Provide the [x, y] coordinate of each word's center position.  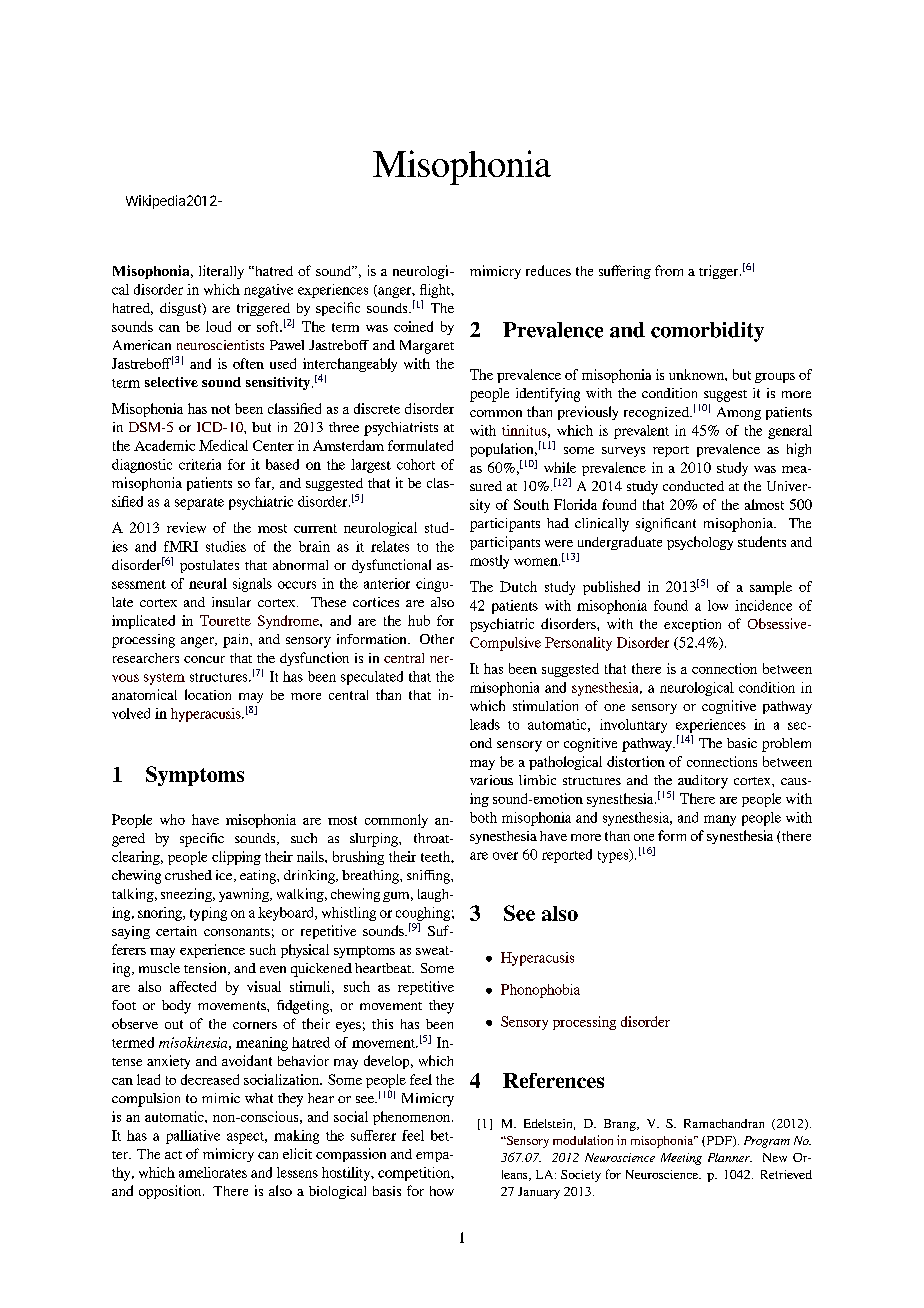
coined [413, 326]
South [531, 504]
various [491, 780]
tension [206, 969]
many [720, 820]
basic [742, 743]
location [208, 694]
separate [199, 504]
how [442, 1191]
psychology [700, 543]
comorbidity [707, 332]
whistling [349, 914]
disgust [182, 309]
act [173, 1155]
